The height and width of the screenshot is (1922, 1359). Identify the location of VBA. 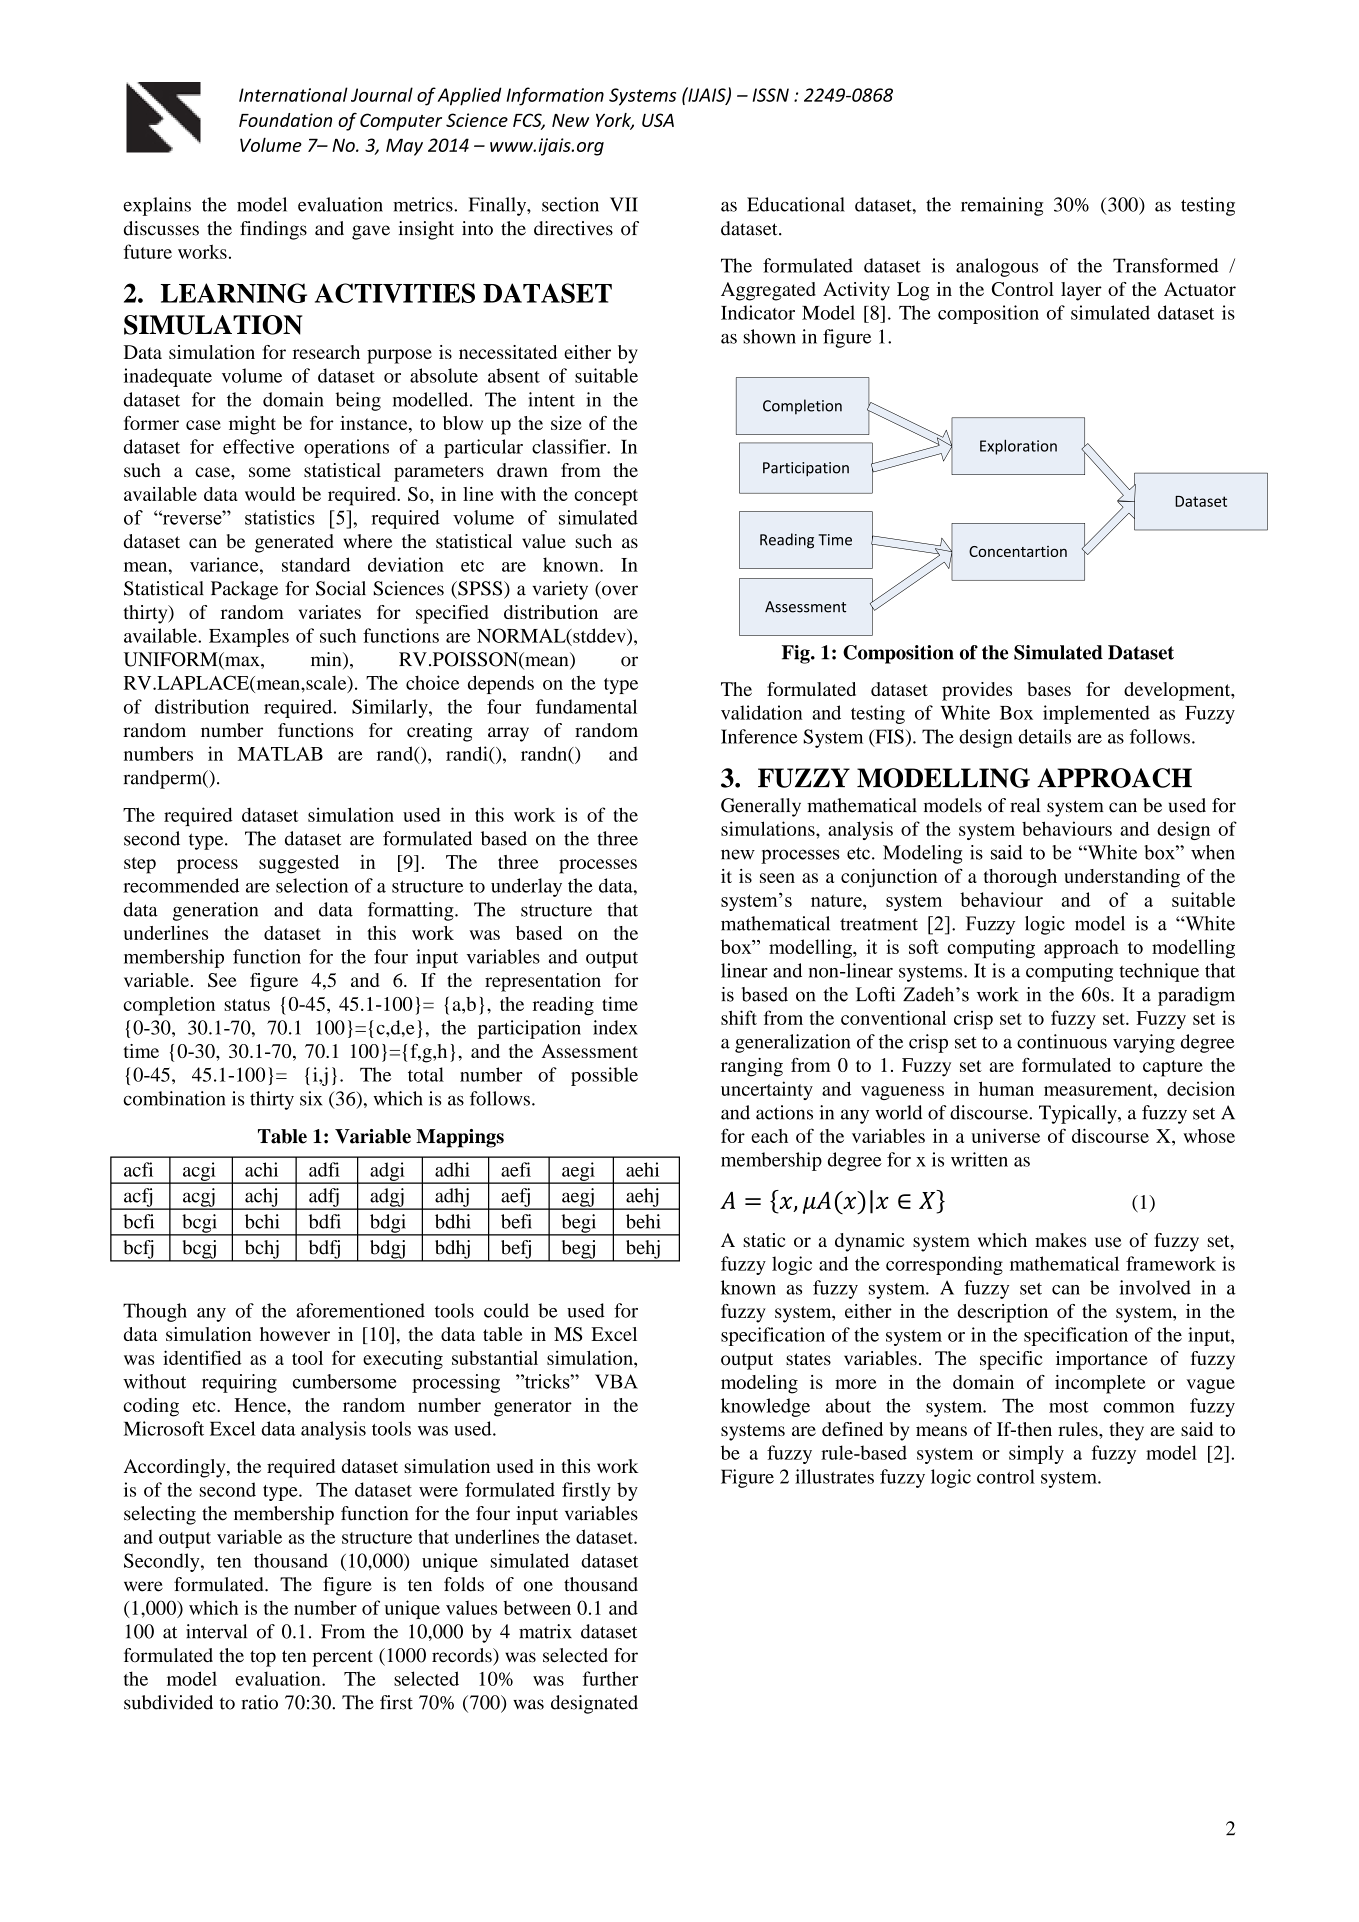
(616, 1381).
